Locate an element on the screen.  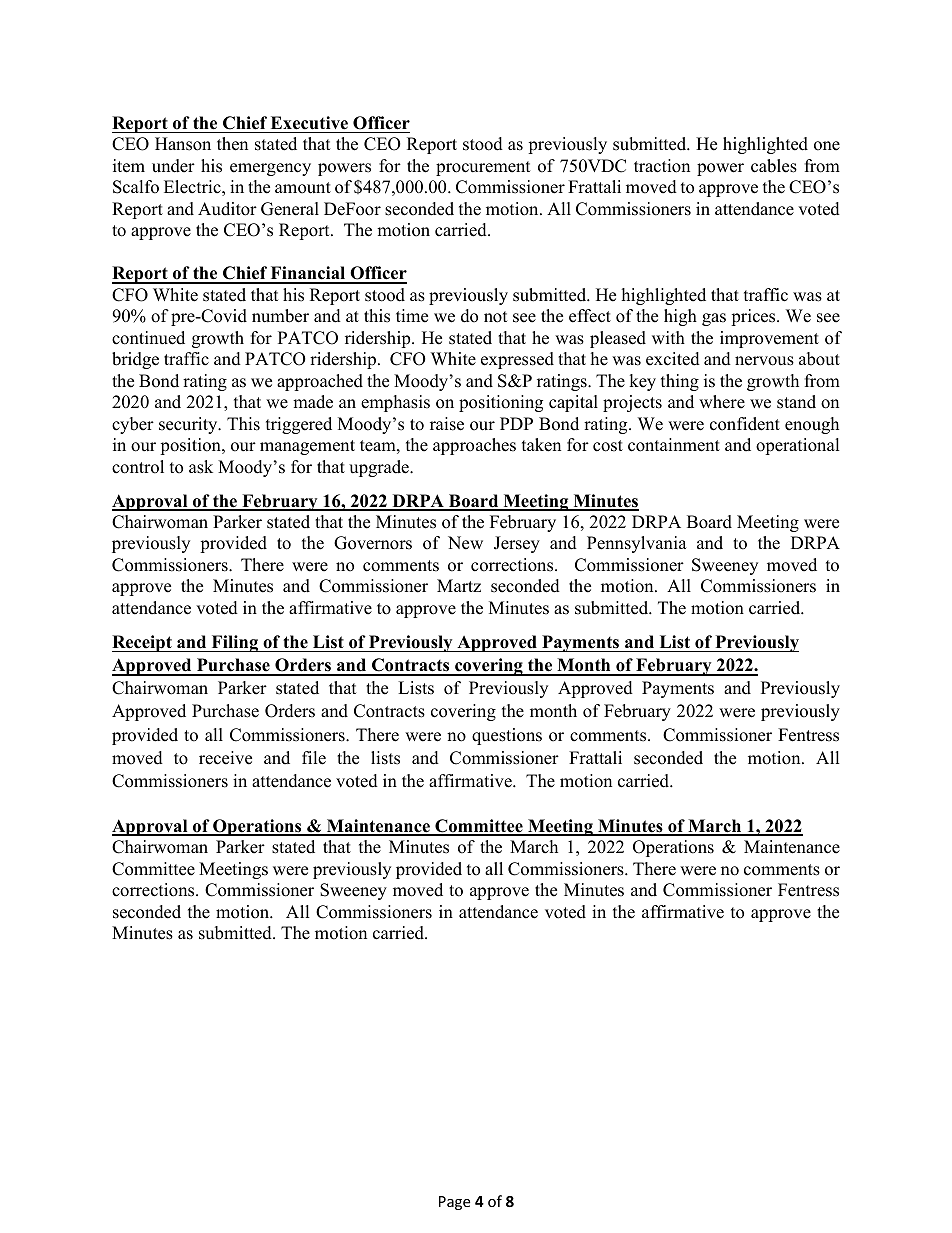
file is located at coordinates (314, 758).
